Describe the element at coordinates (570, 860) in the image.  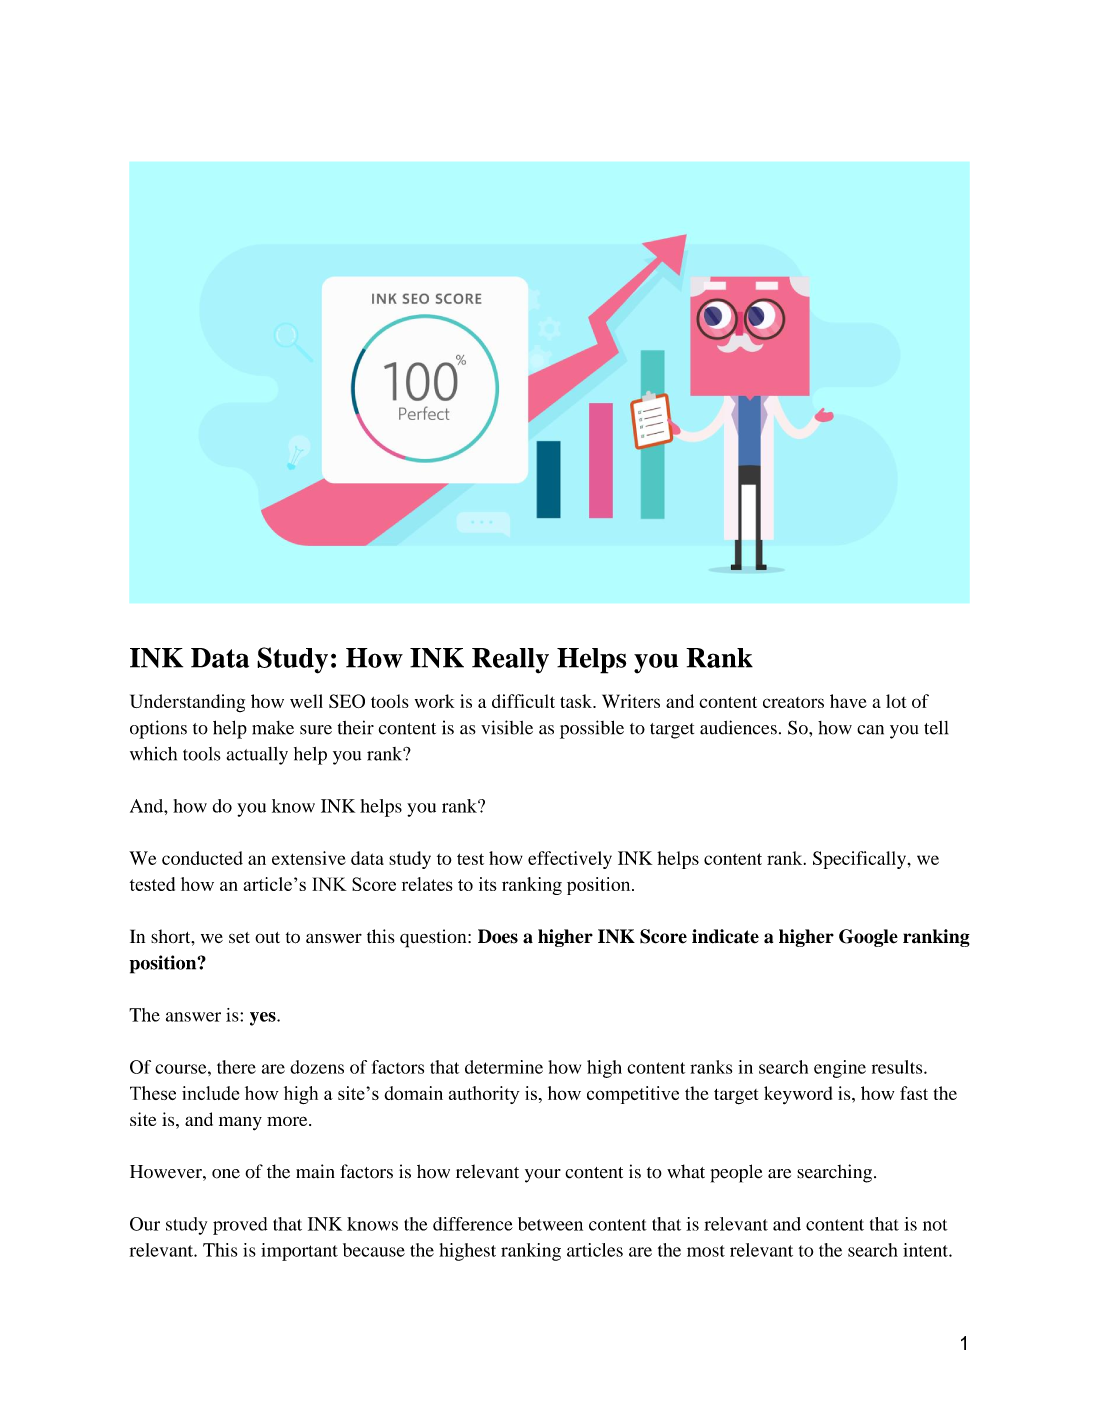
I see `effectively` at that location.
